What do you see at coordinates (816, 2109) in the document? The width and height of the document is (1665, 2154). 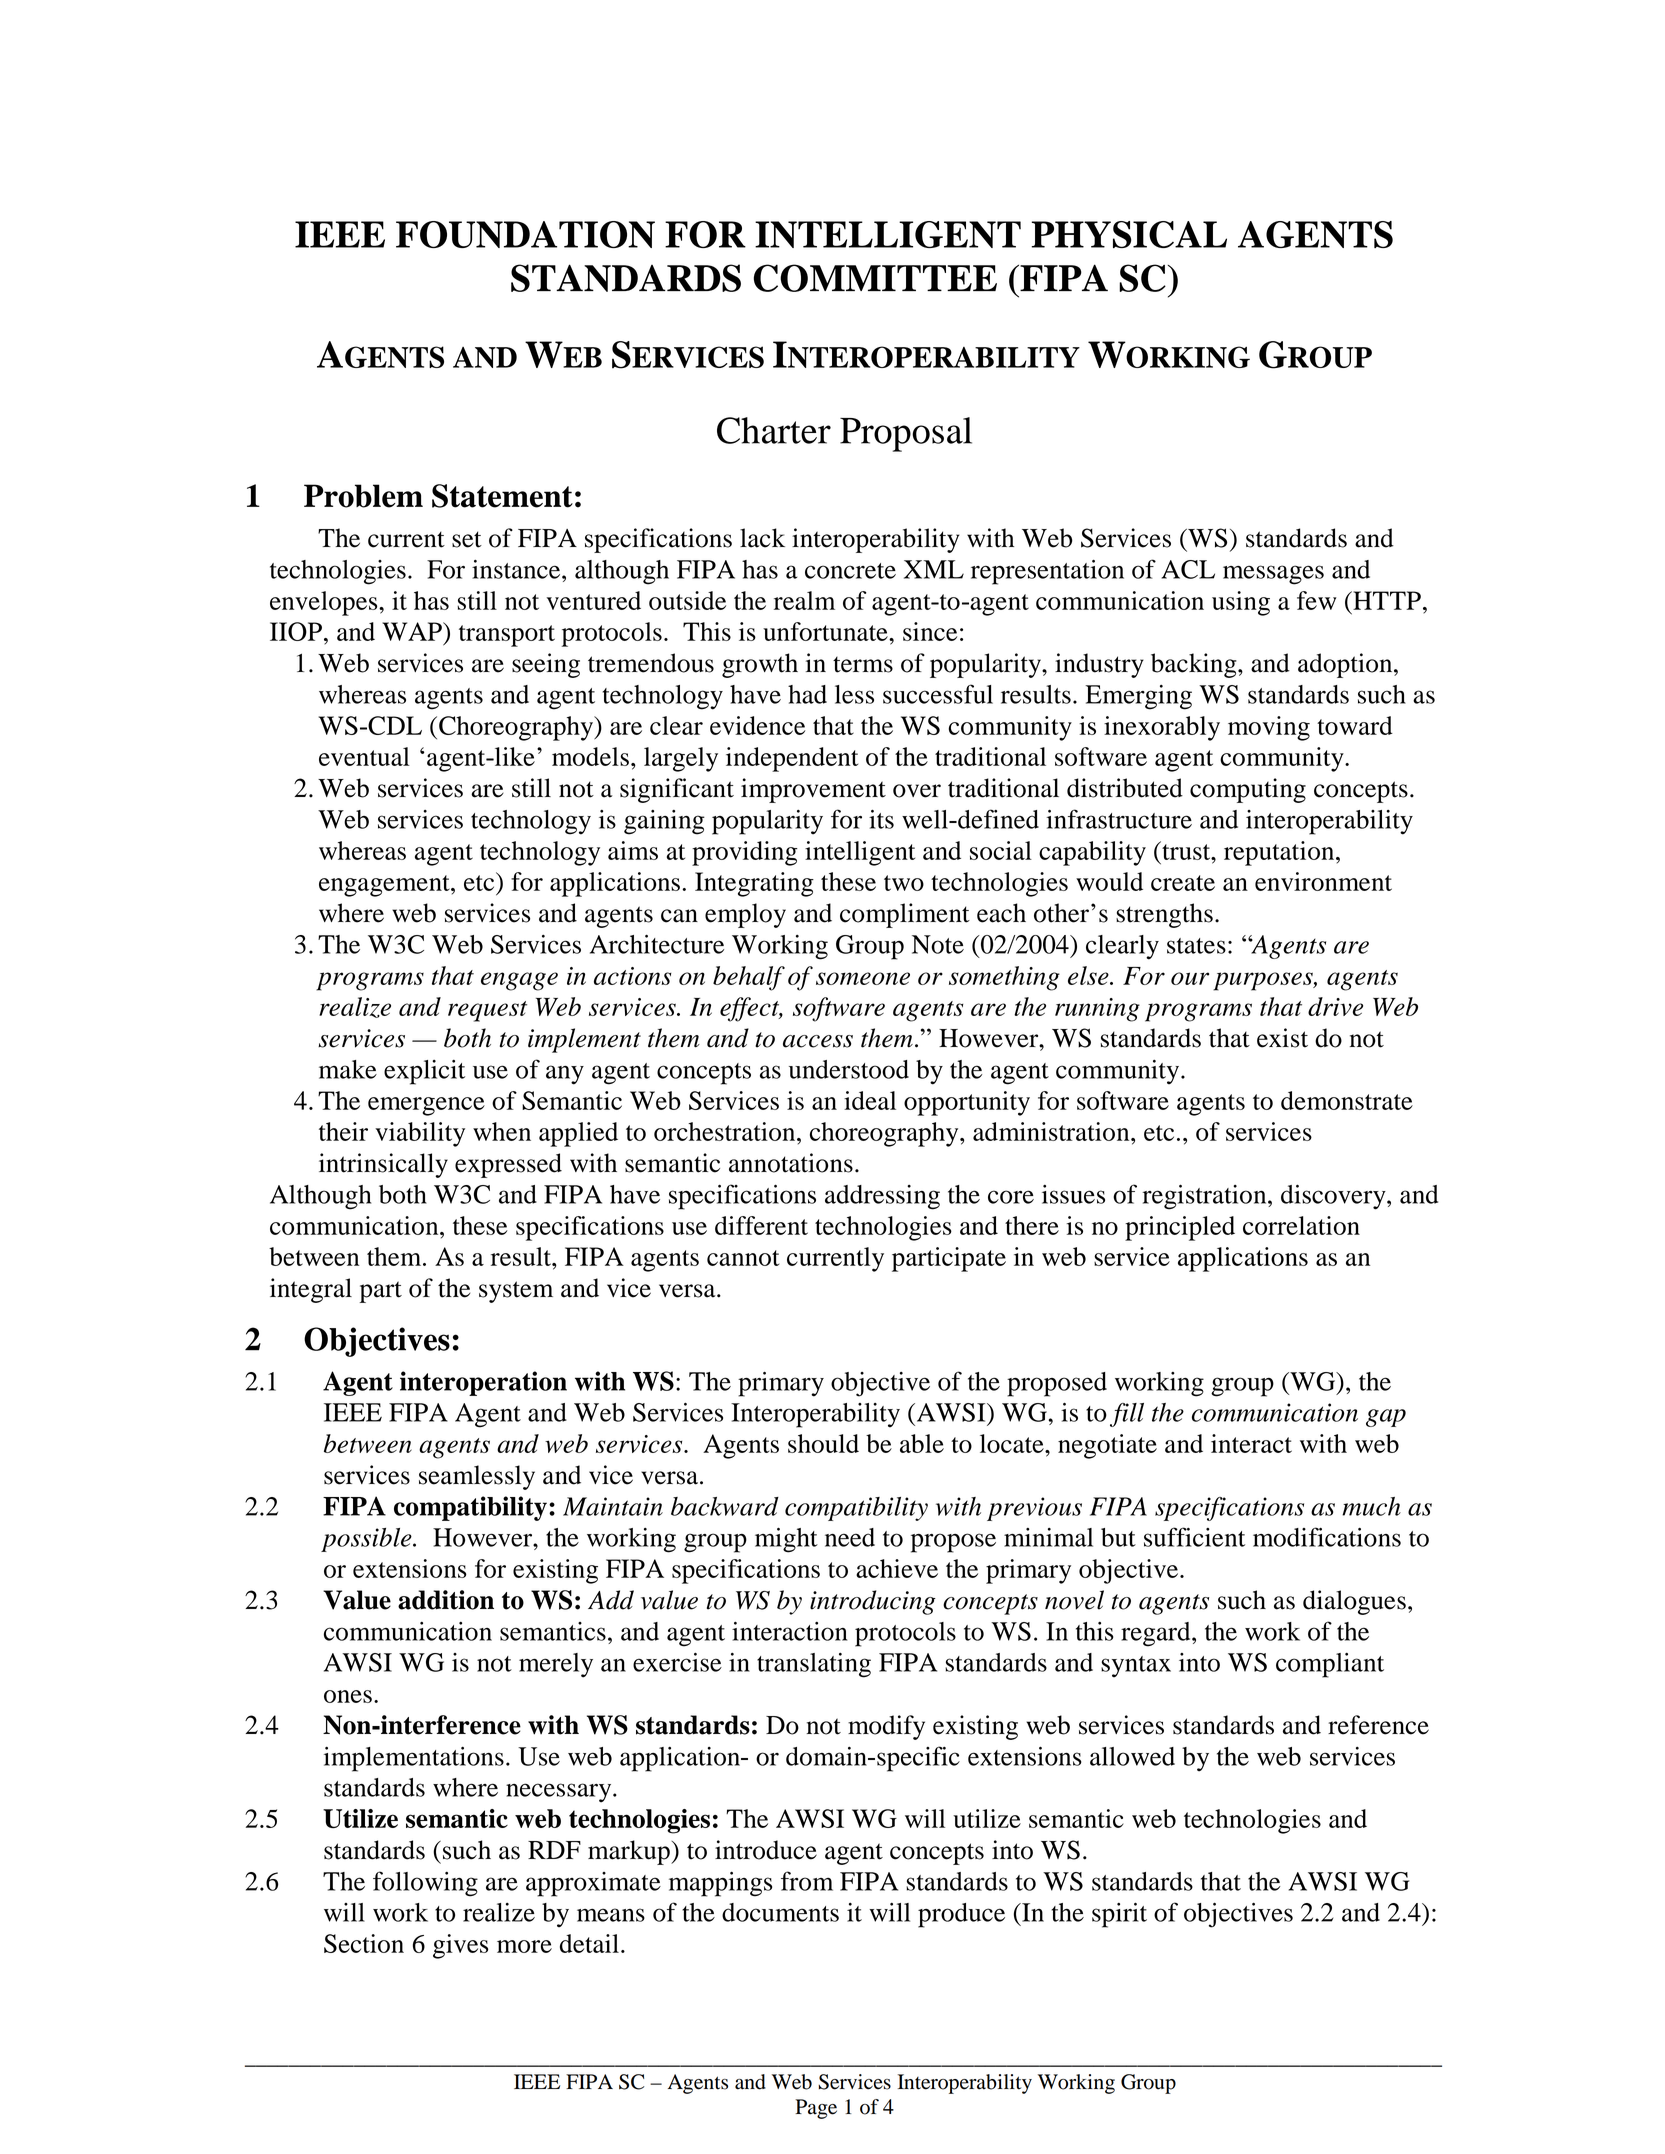 I see `Page` at bounding box center [816, 2109].
